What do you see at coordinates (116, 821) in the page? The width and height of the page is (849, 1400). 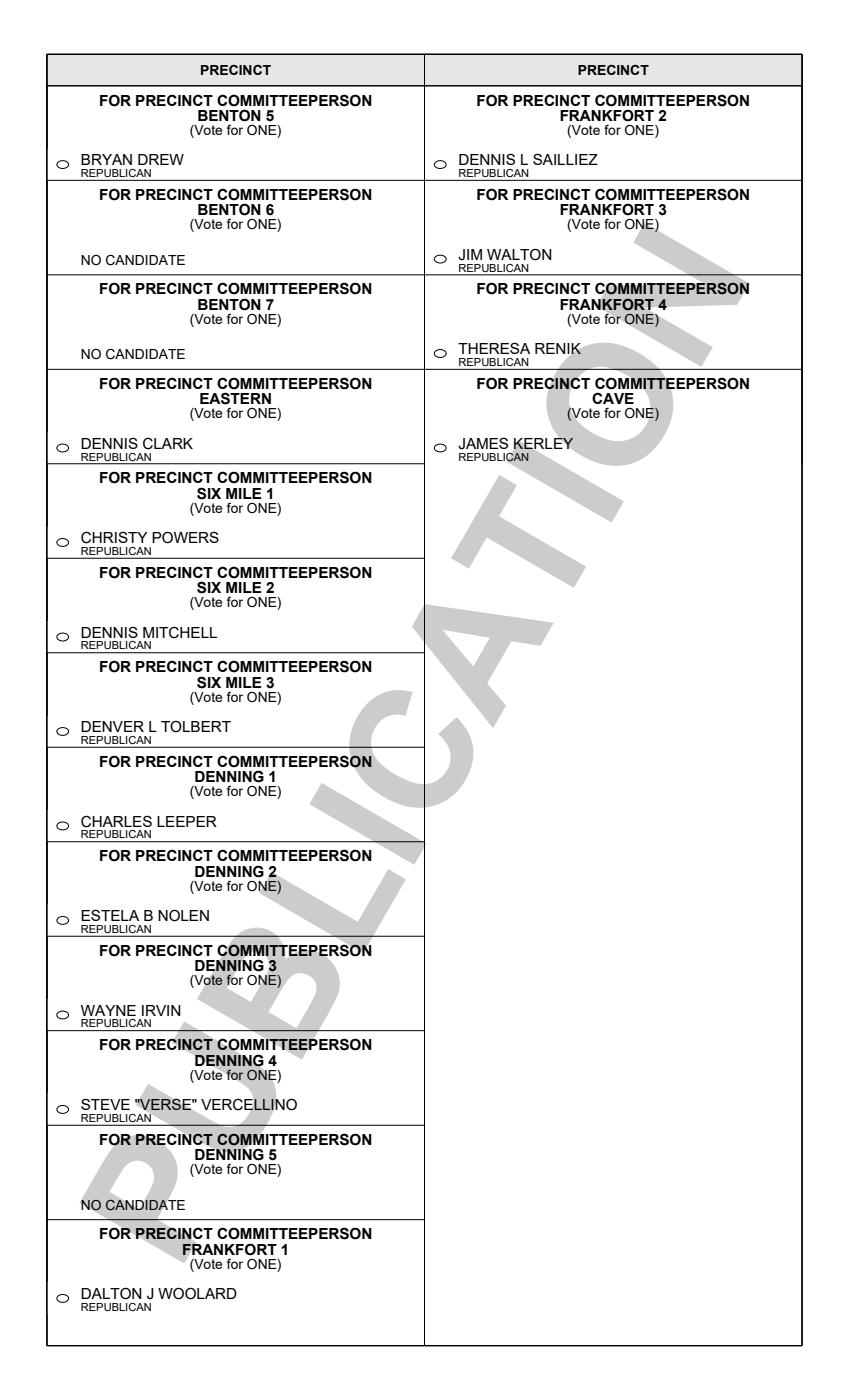 I see `CHARLES` at bounding box center [116, 821].
